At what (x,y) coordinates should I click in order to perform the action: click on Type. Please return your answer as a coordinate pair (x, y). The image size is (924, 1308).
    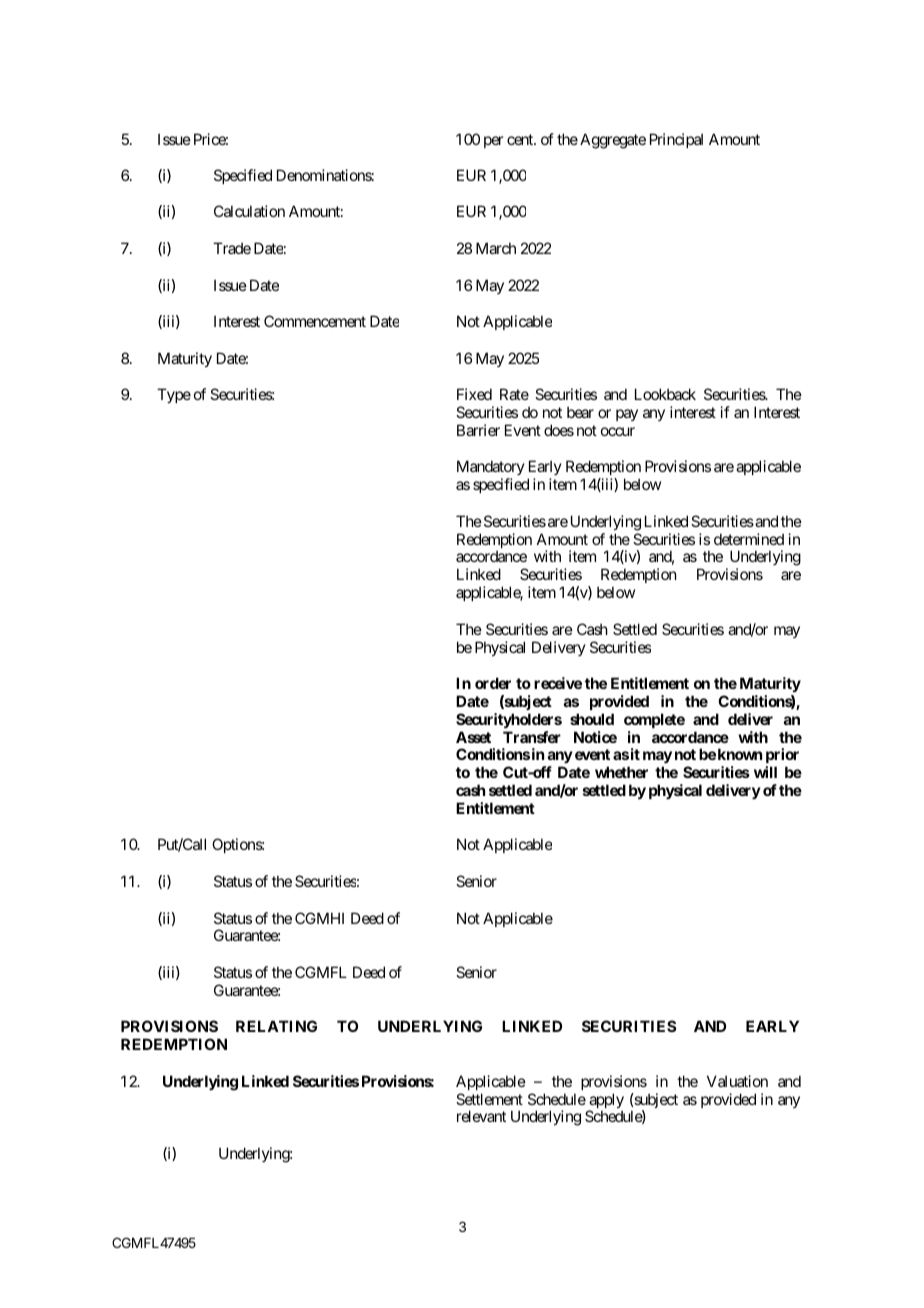
    Looking at the image, I should click on (174, 395).
